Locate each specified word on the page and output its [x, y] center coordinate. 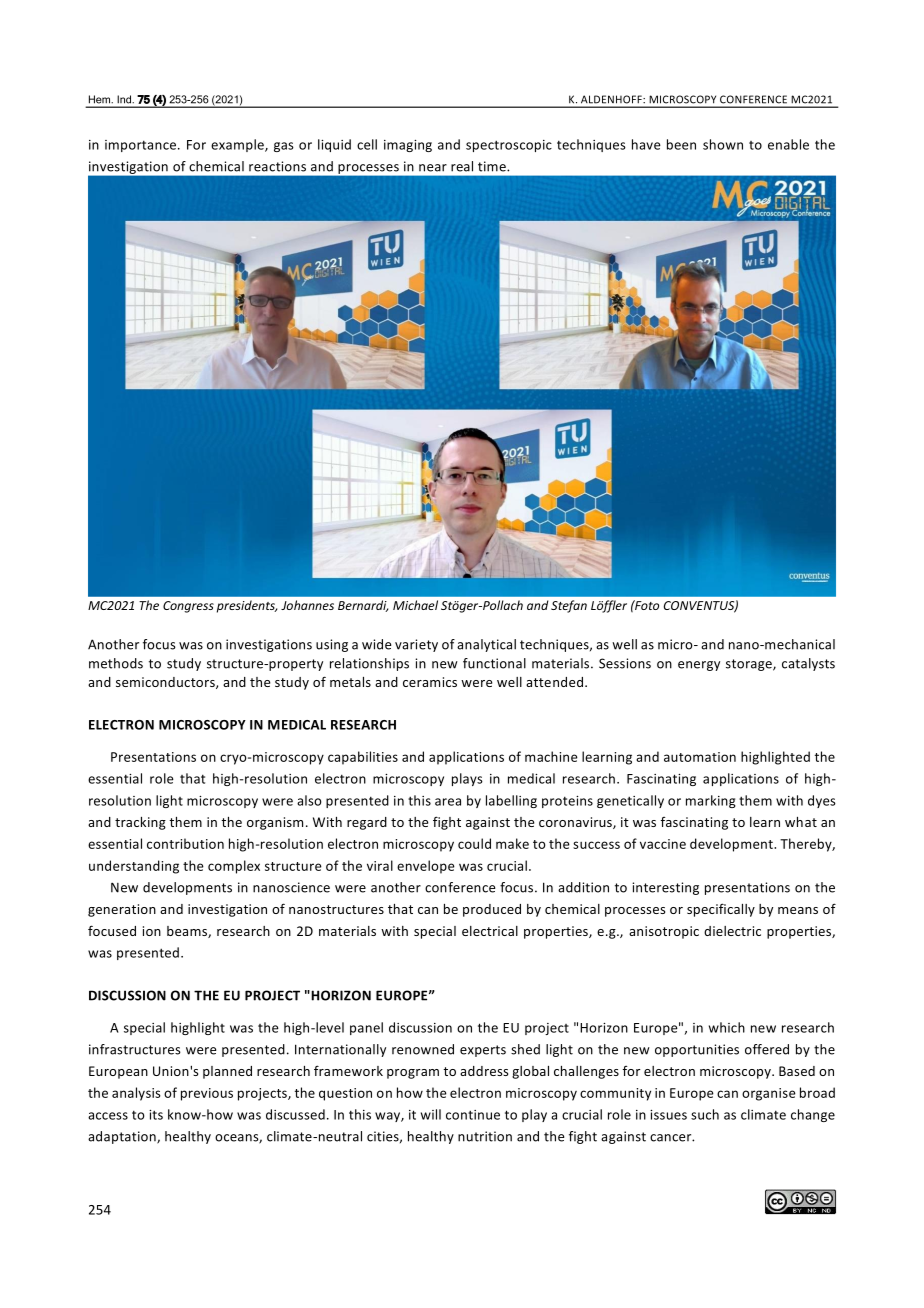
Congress [188, 607]
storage [750, 665]
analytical [486, 645]
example [238, 145]
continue [473, 1115]
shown [723, 144]
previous [207, 1094]
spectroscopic [509, 146]
